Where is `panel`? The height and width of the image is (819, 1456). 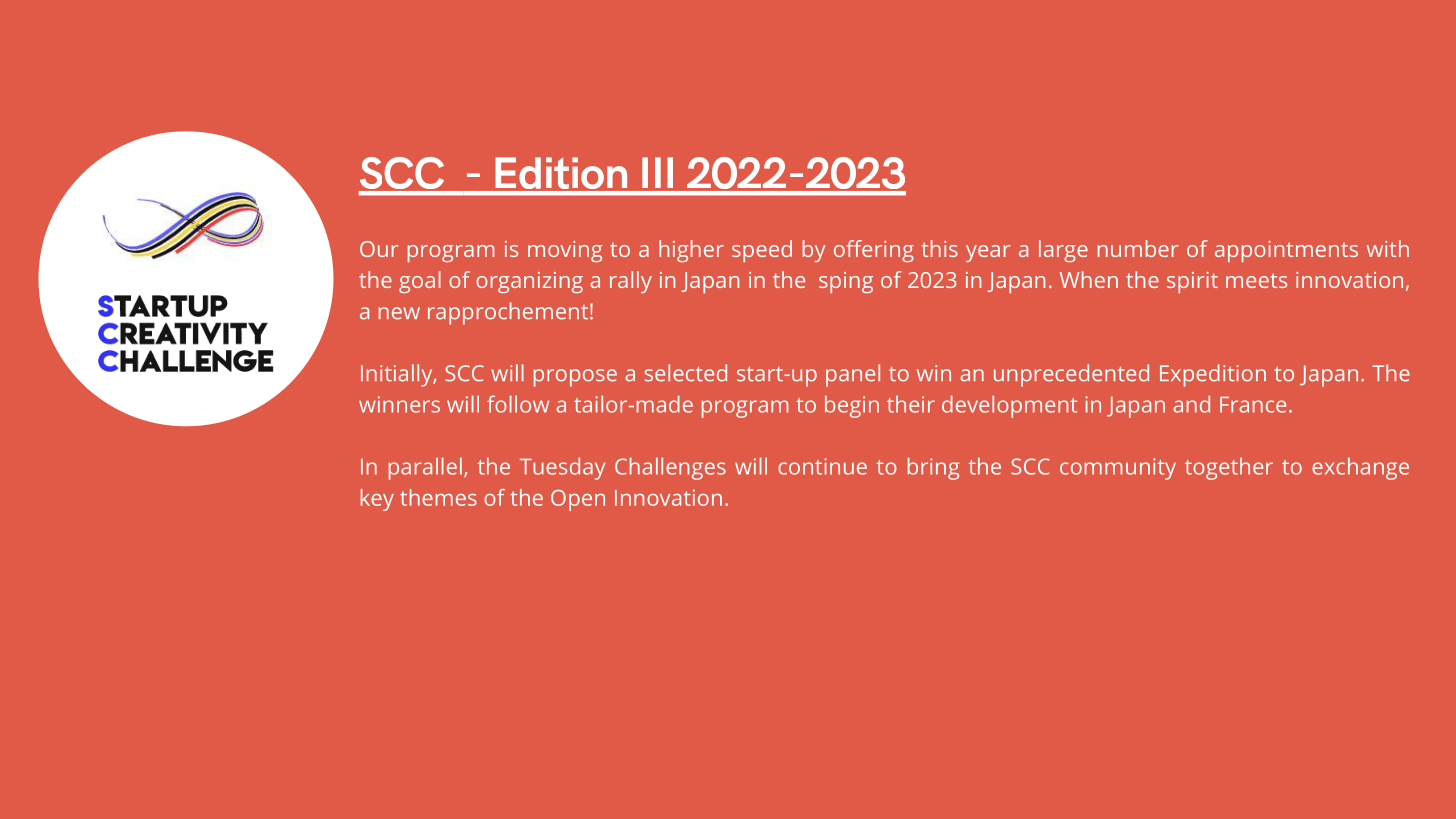 panel is located at coordinates (853, 375).
